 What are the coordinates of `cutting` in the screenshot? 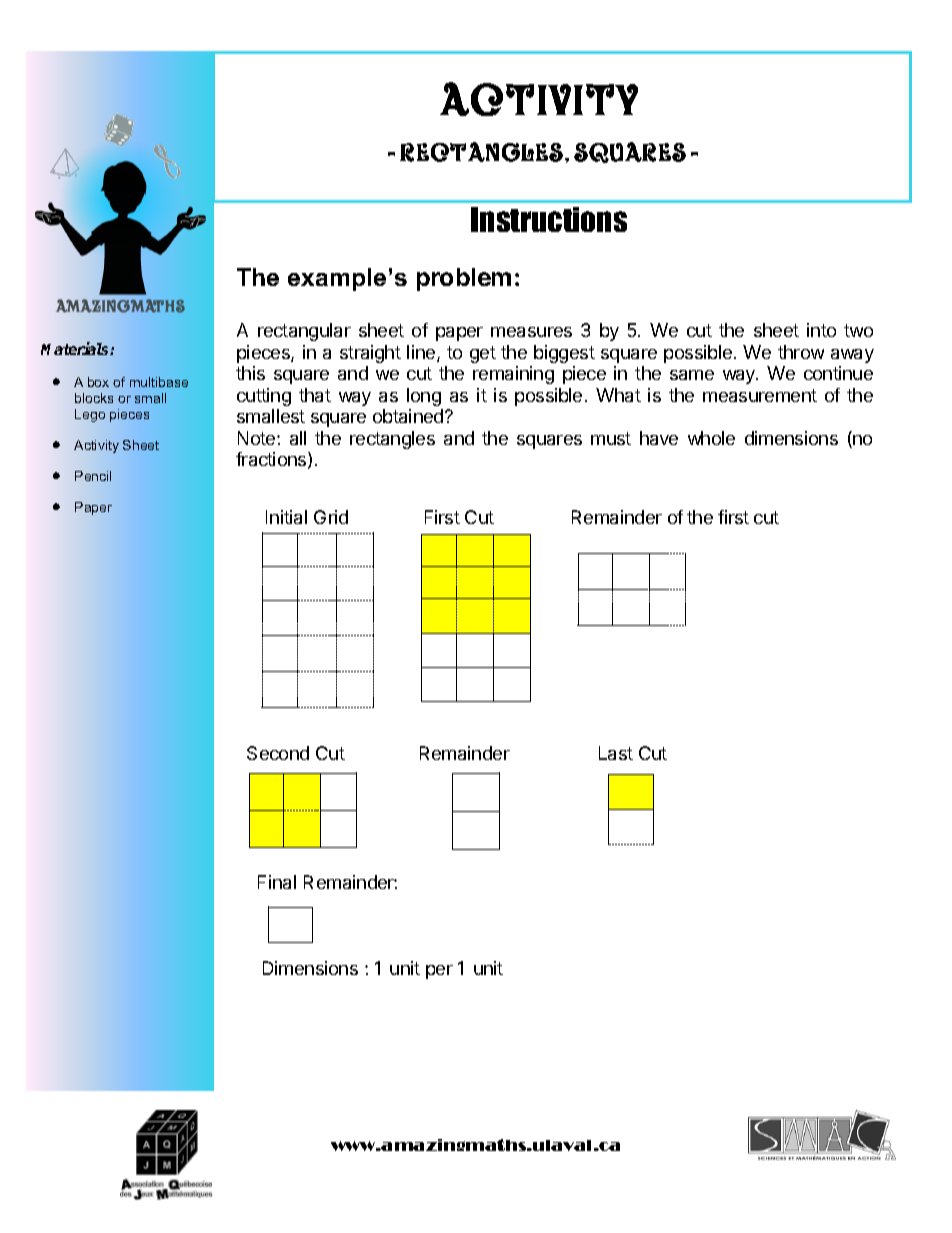 It's located at (264, 397).
